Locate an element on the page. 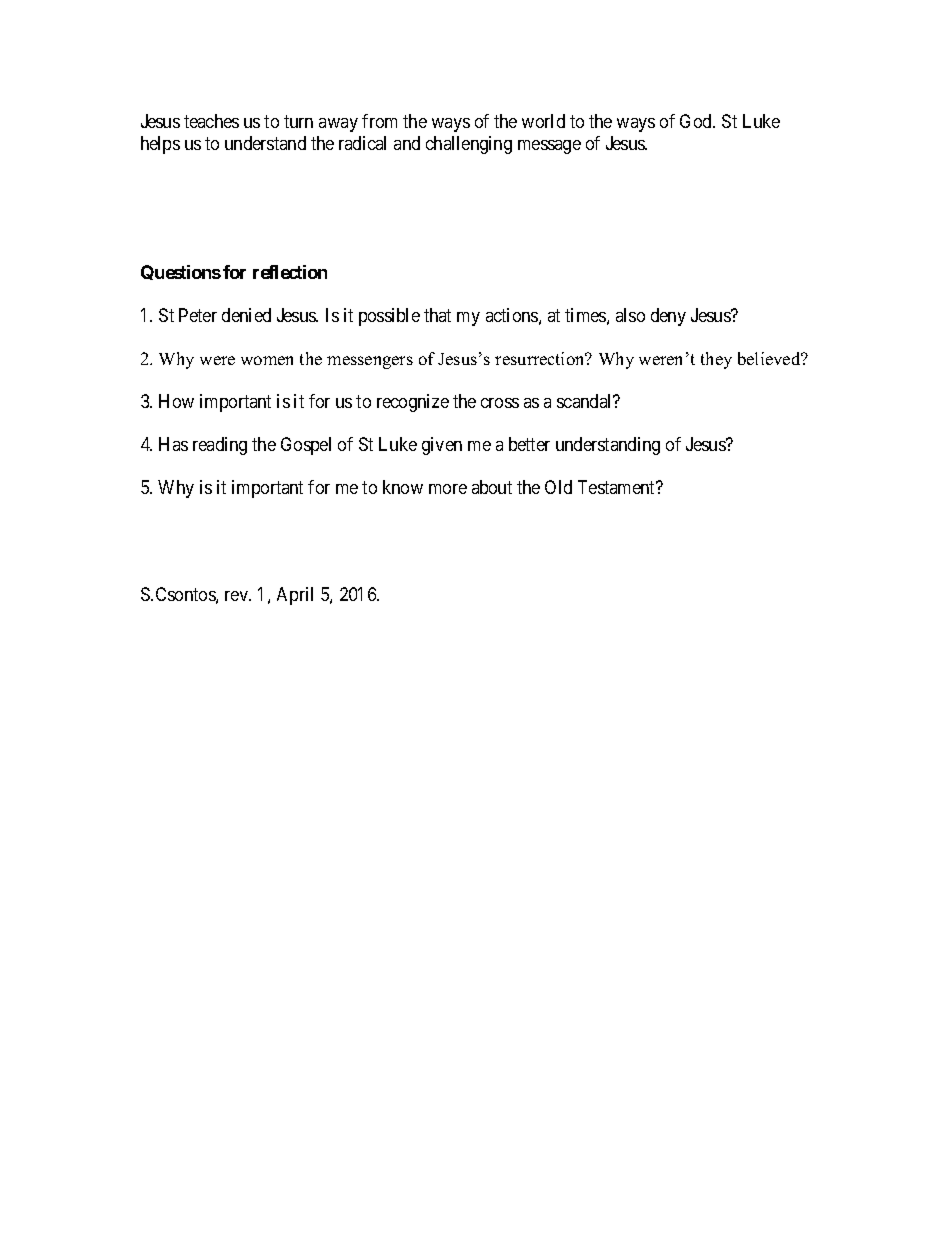  resurrection is located at coordinates (541, 358).
